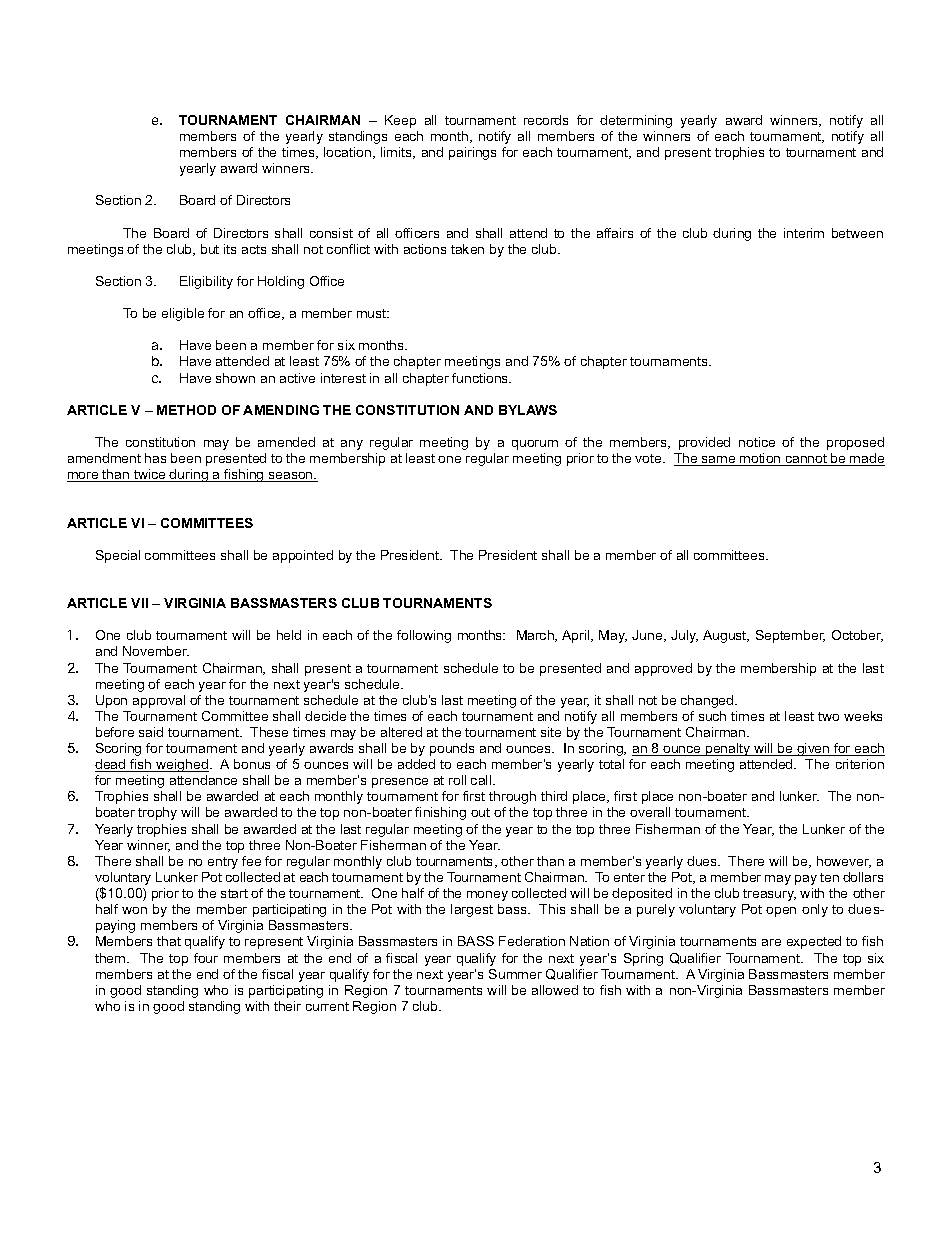 The height and width of the document is (1233, 952). Describe the element at coordinates (636, 121) in the document. I see `determining` at that location.
